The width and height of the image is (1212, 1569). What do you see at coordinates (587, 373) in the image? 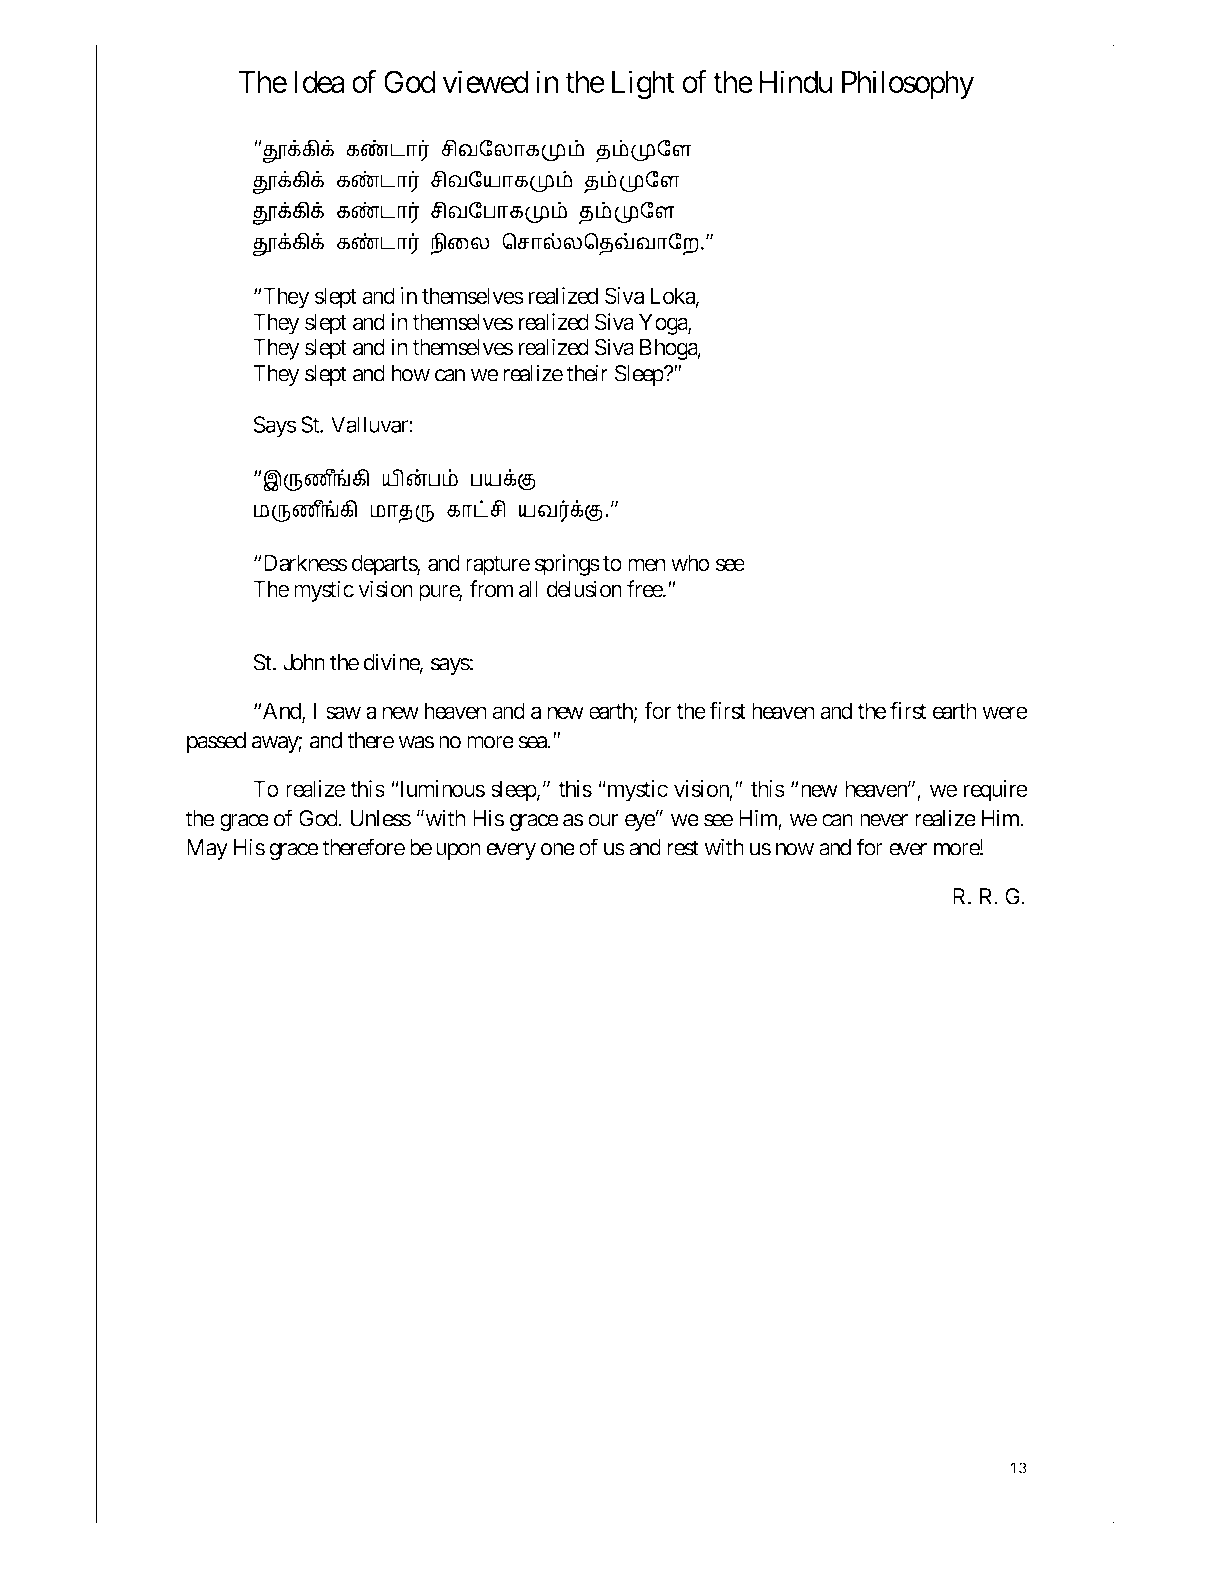
I see `their` at bounding box center [587, 373].
